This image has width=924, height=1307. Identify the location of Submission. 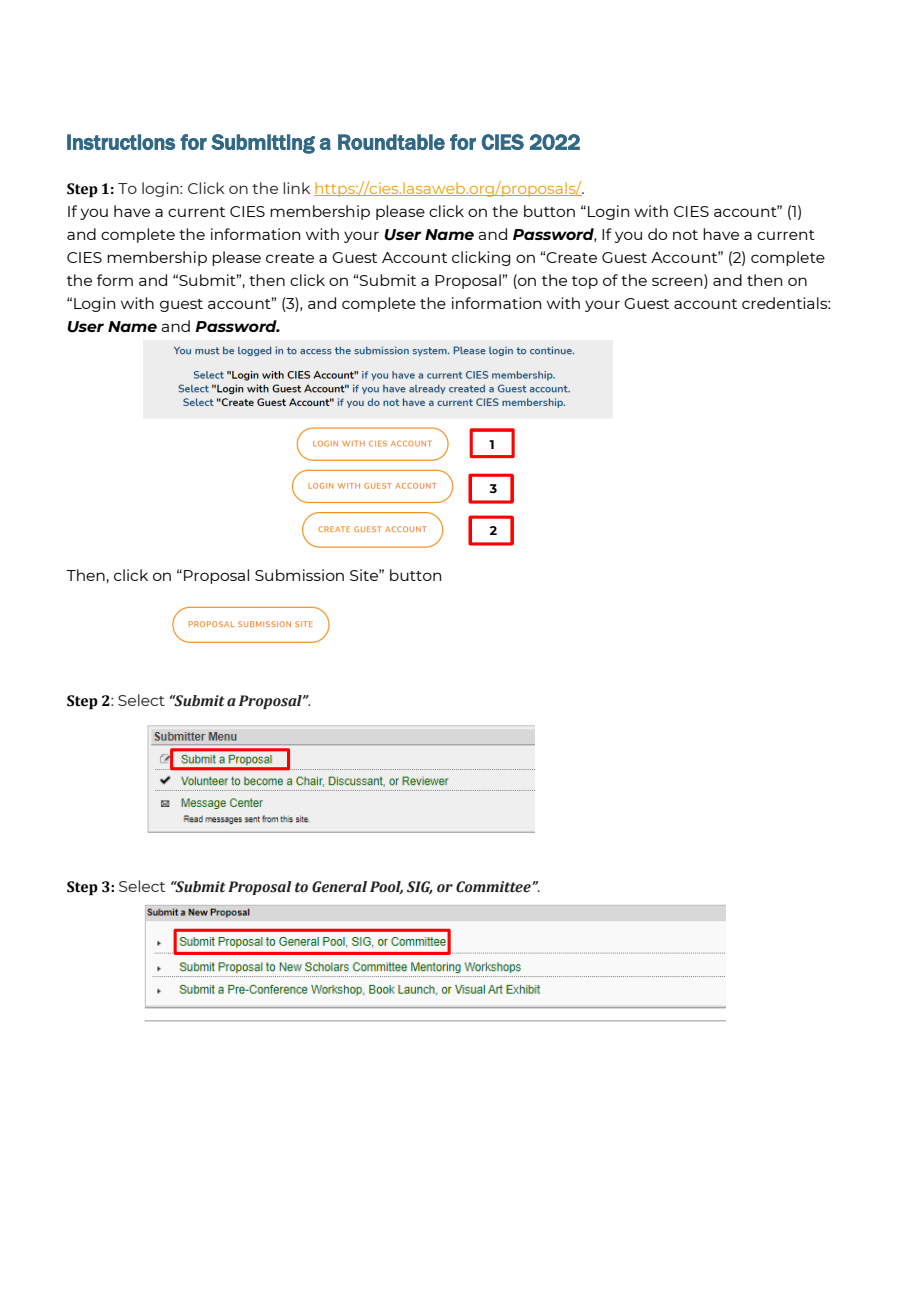
(299, 575).
